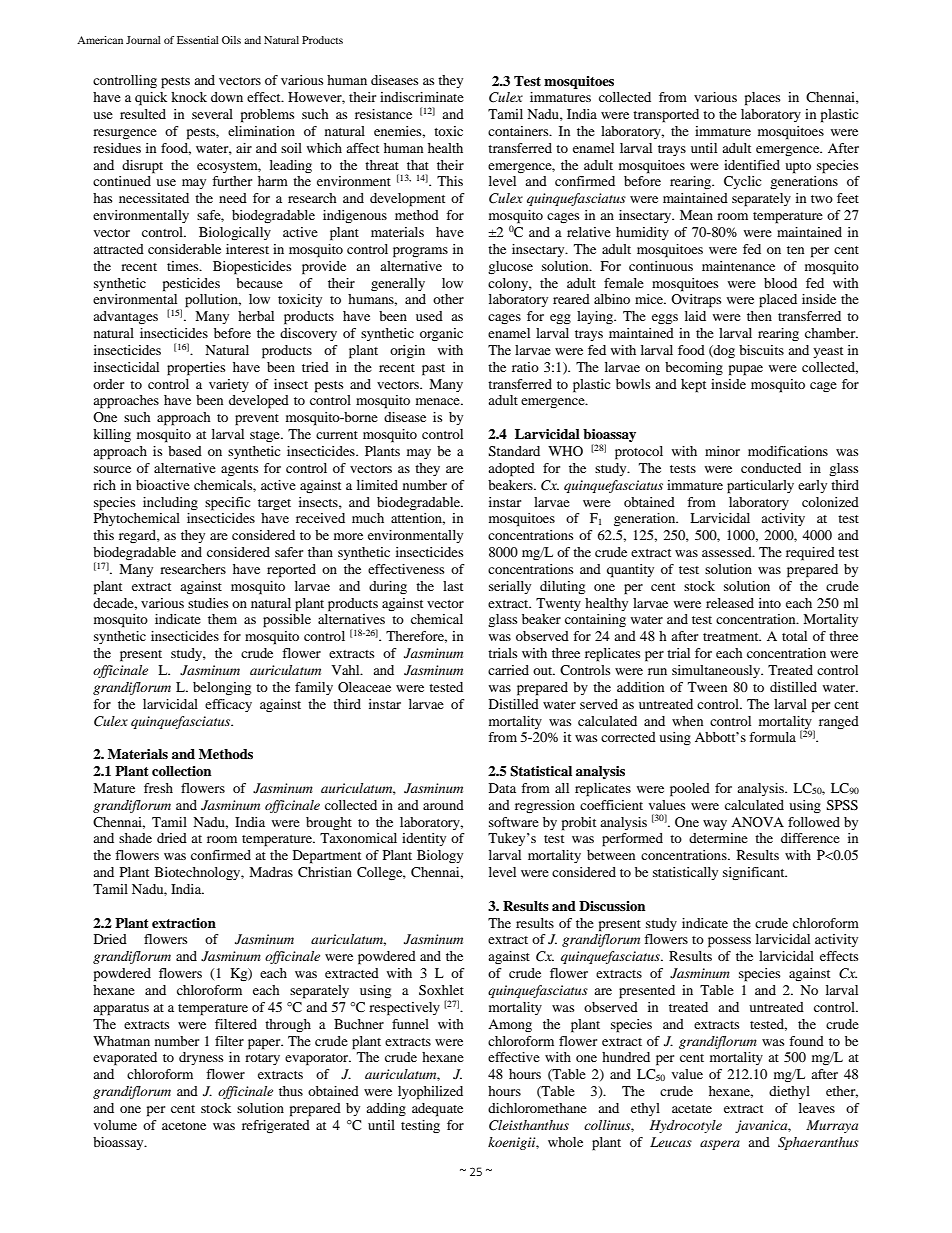  I want to click on significant, so click(755, 873).
